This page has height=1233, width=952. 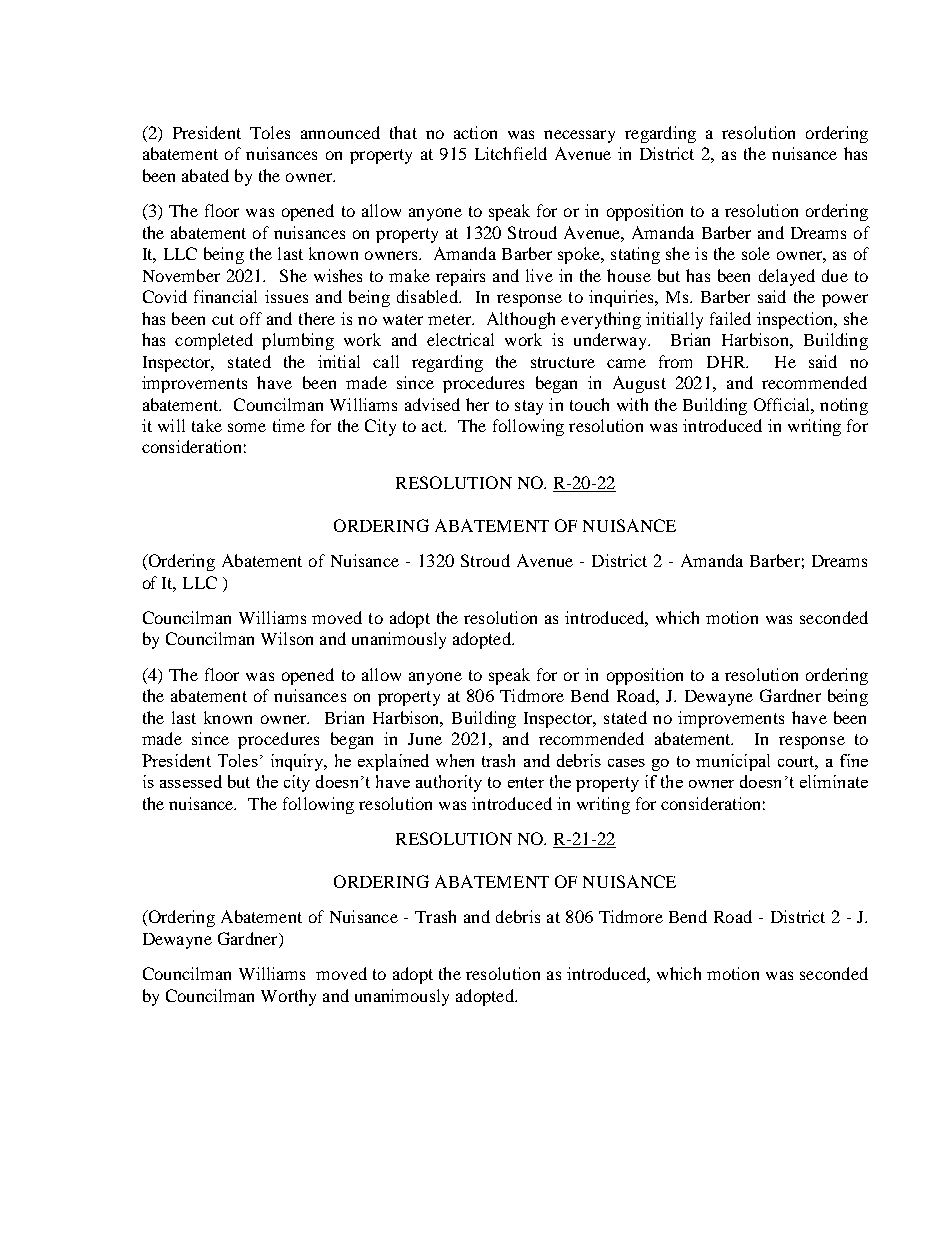 I want to click on eliminate, so click(x=834, y=781).
